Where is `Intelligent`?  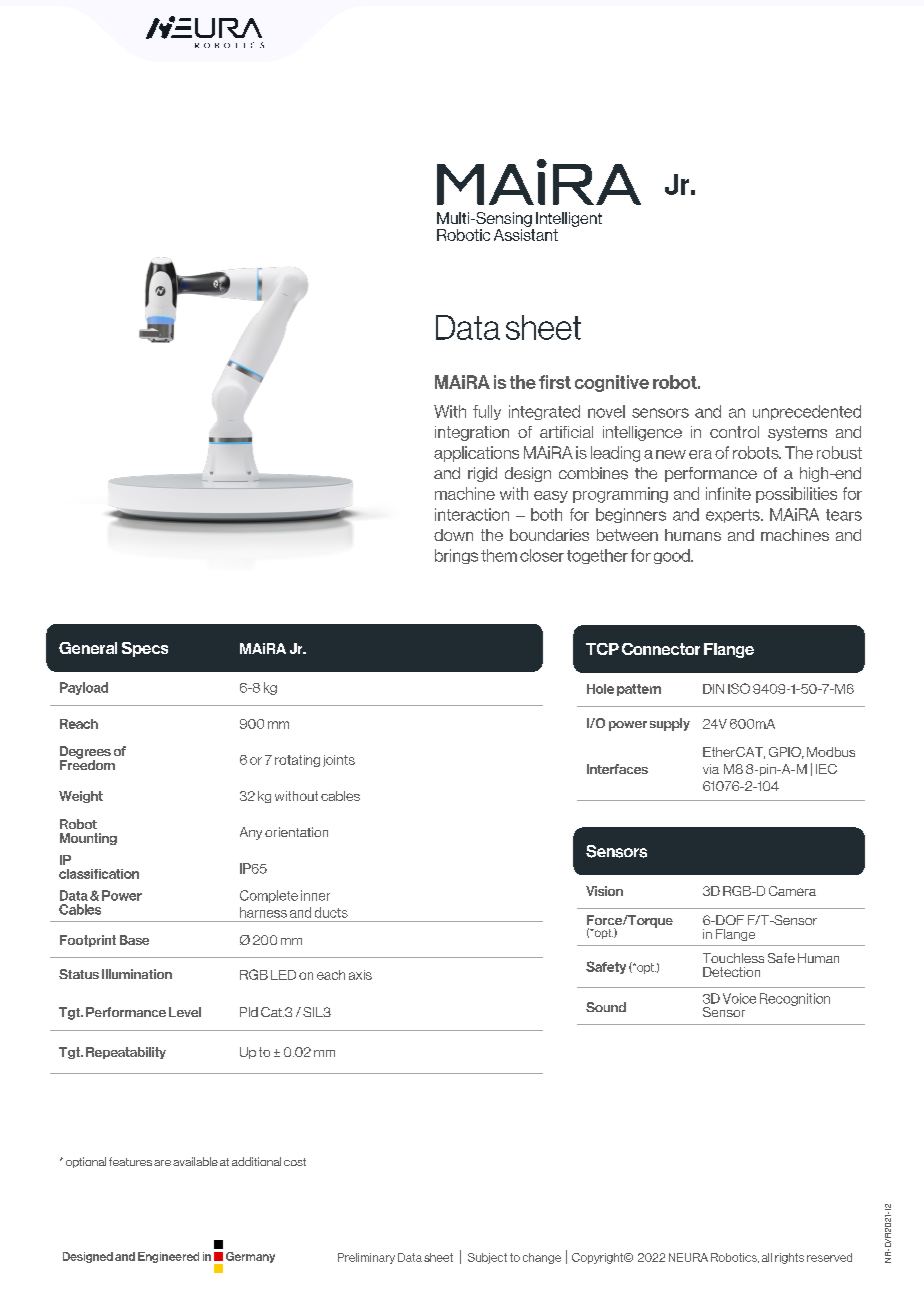 Intelligent is located at coordinates (569, 219).
